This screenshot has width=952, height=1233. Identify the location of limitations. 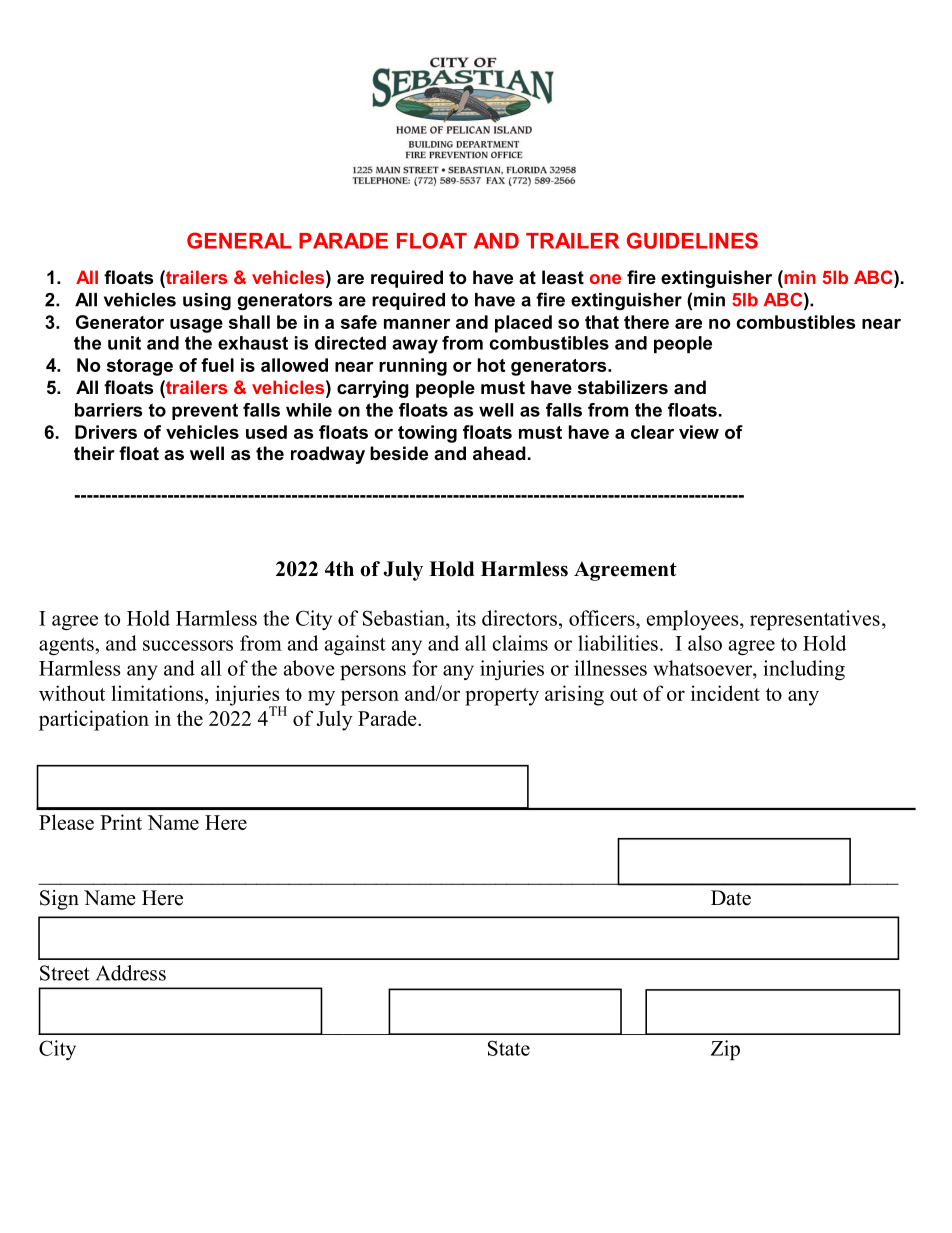
(157, 693).
